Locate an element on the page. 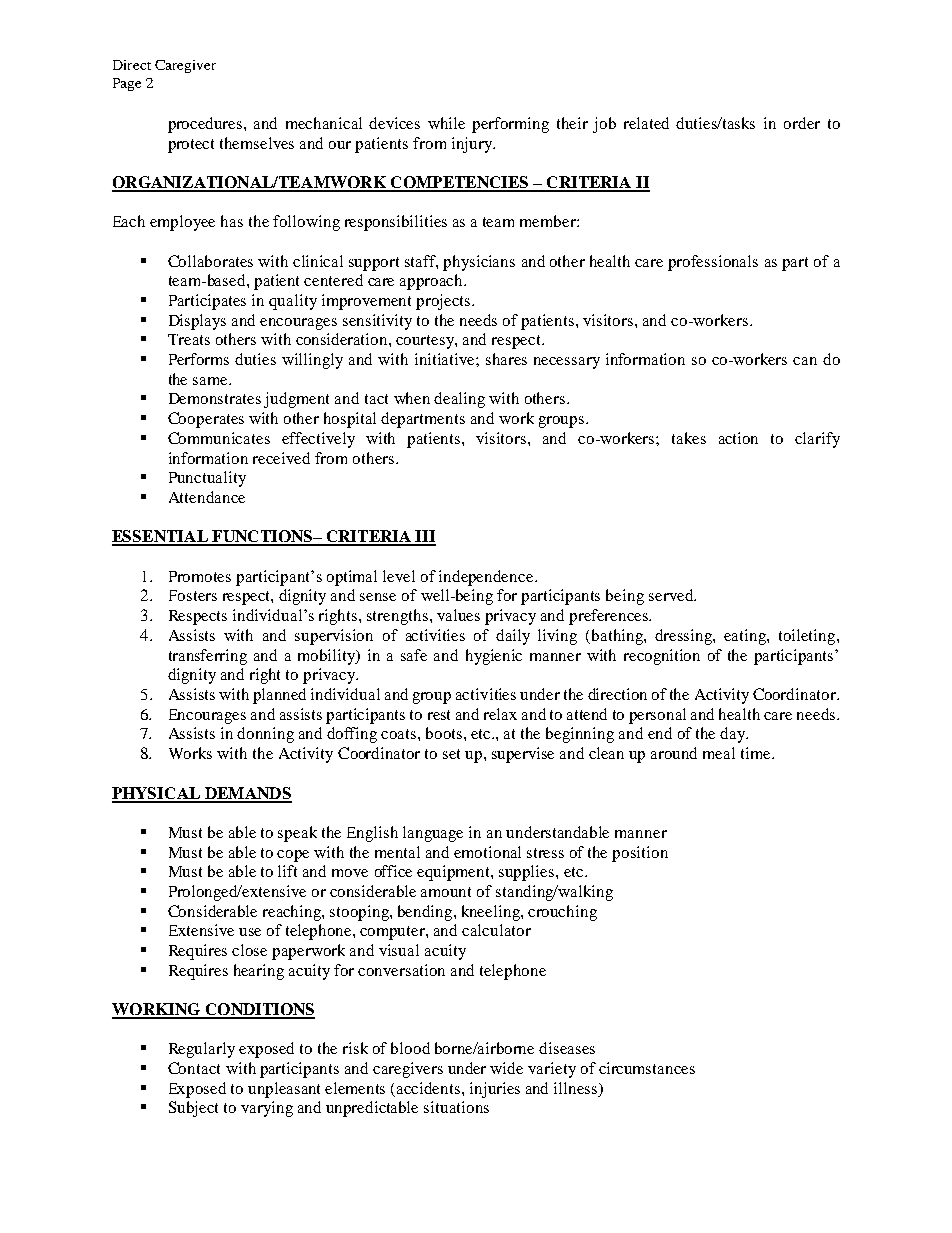 Image resolution: width=952 pixels, height=1233 pixels. while is located at coordinates (446, 123).
